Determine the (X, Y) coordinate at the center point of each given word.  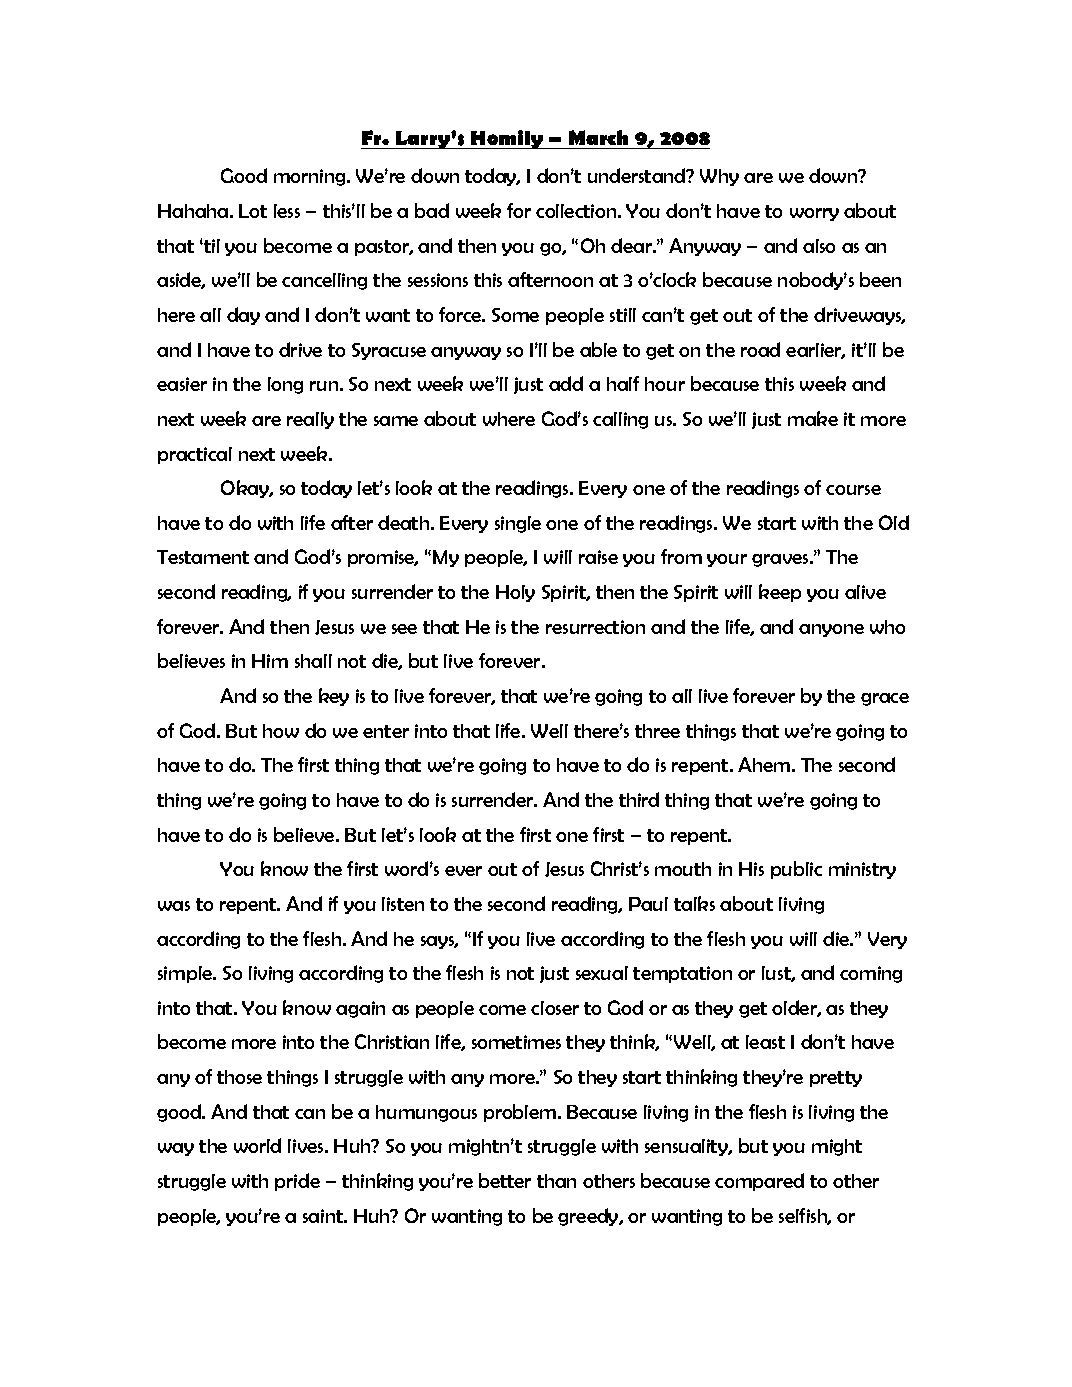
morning (311, 177)
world (257, 1145)
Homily (507, 139)
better (505, 1180)
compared (759, 1182)
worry (814, 214)
